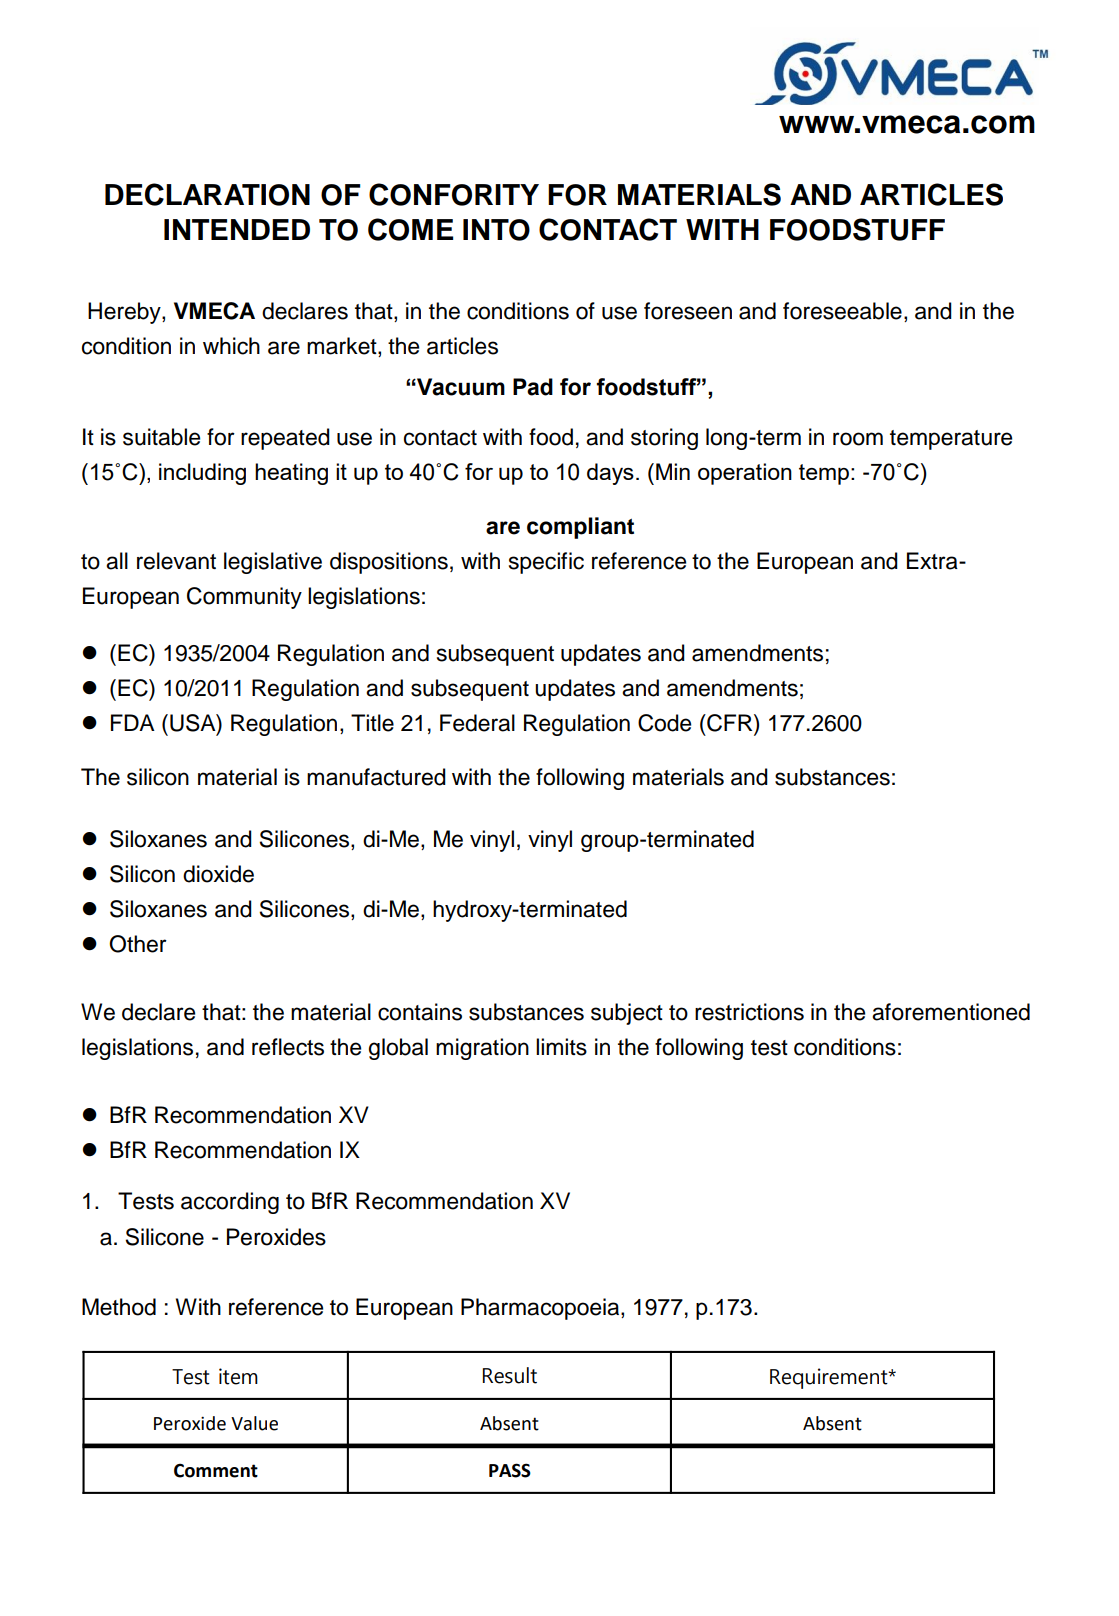 The width and height of the image is (1119, 1616). I want to click on dioxide, so click(218, 874).
